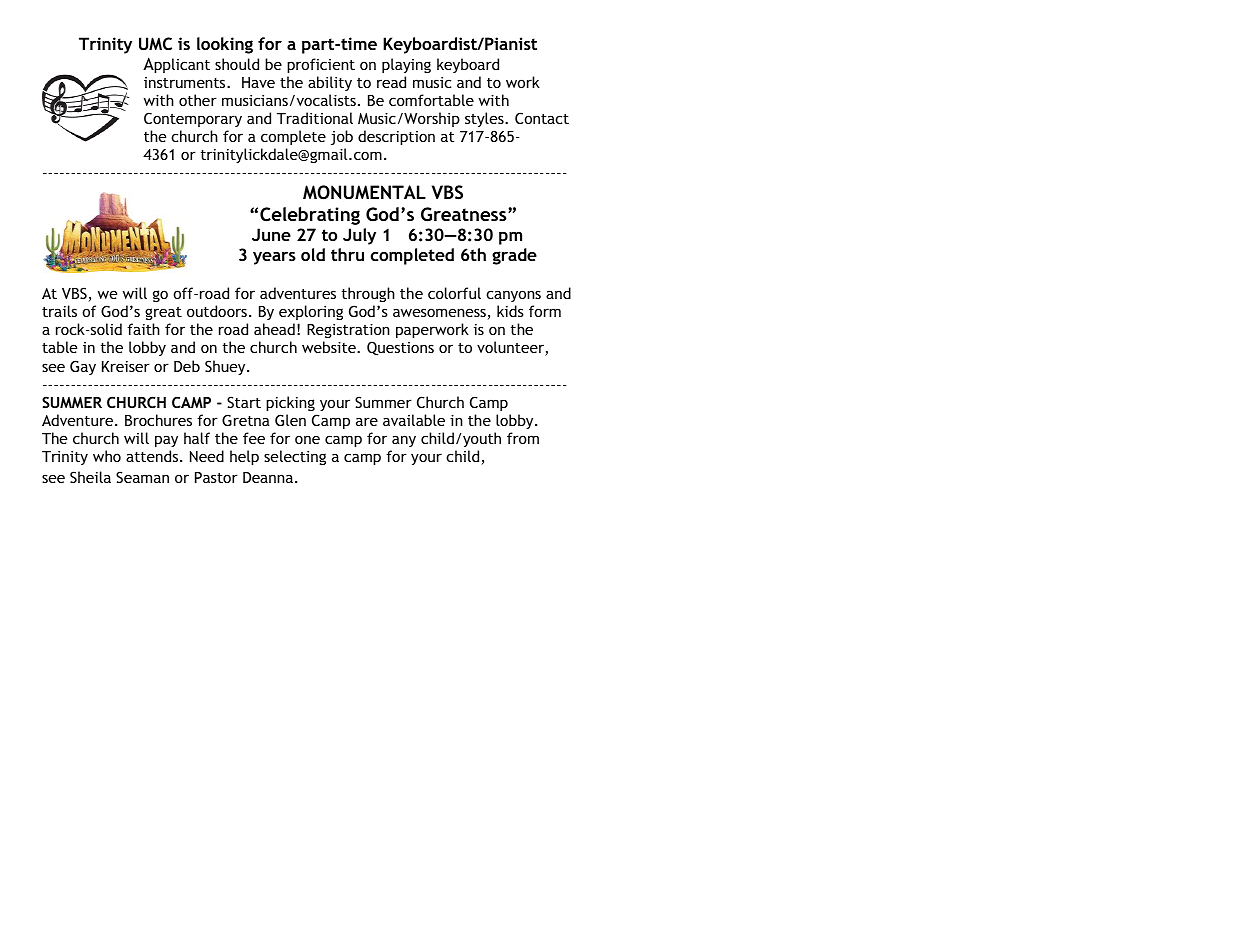 The width and height of the document is (1233, 952). Describe the element at coordinates (83, 367) in the document. I see `Gay` at that location.
